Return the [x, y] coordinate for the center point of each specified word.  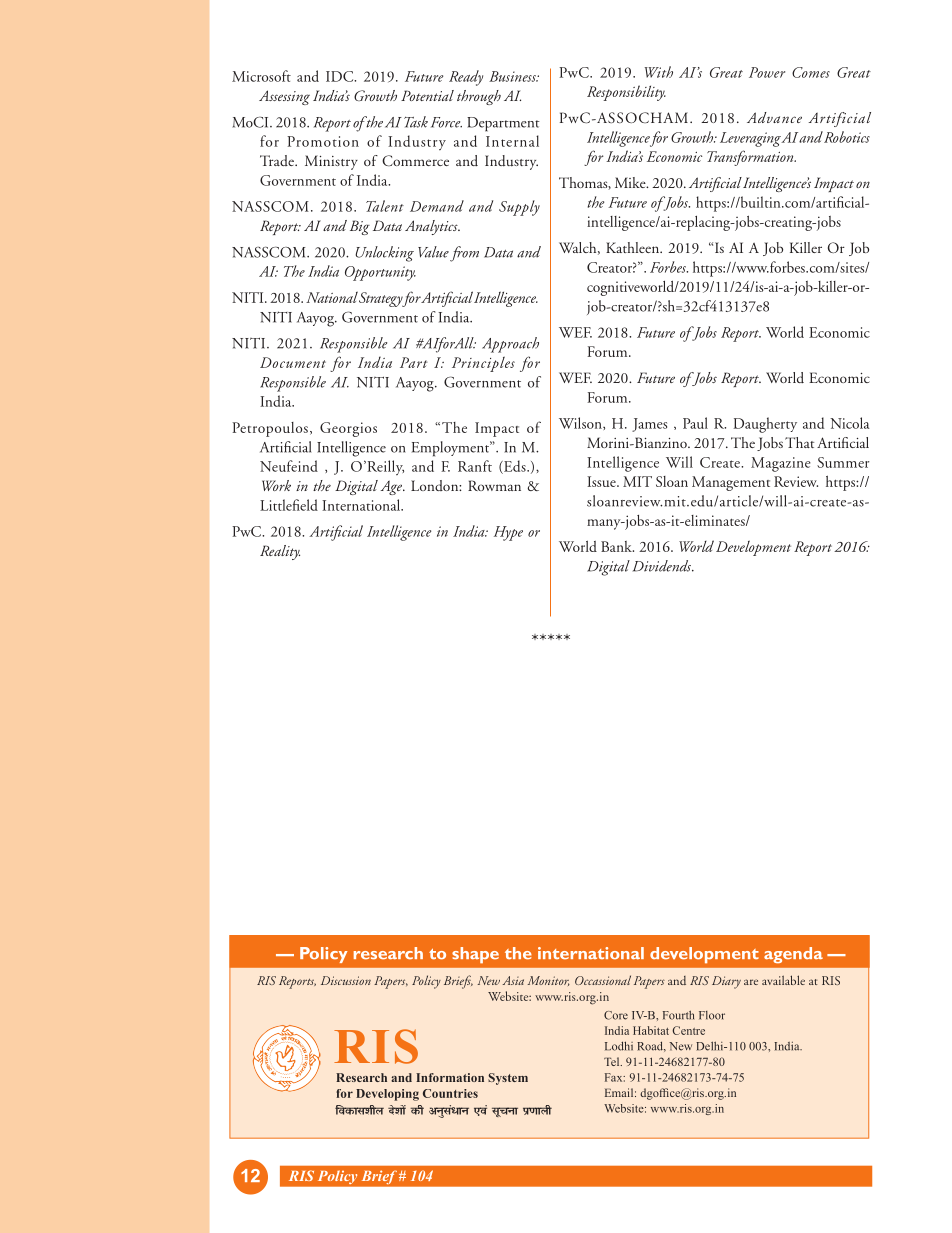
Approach [510, 345]
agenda [793, 955]
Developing [387, 1095]
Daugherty [765, 425]
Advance [774, 117]
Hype [508, 533]
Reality [280, 552]
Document [293, 362]
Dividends [663, 566]
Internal [512, 141]
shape [475, 955]
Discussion [346, 980]
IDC [341, 76]
